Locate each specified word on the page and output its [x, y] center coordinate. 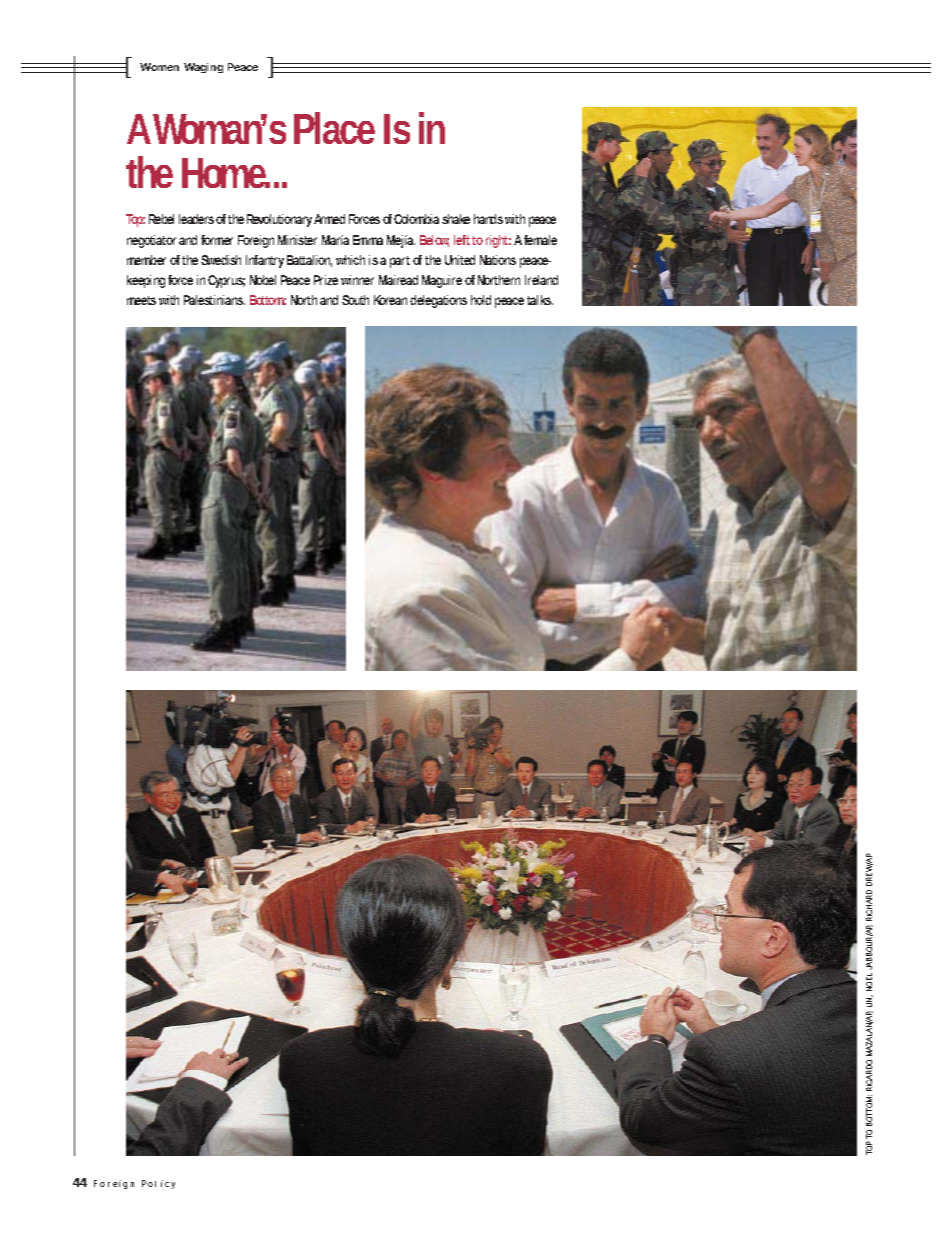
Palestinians [214, 300]
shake [456, 219]
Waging [203, 68]
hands [488, 219]
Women [159, 67]
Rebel [161, 219]
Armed [329, 219]
